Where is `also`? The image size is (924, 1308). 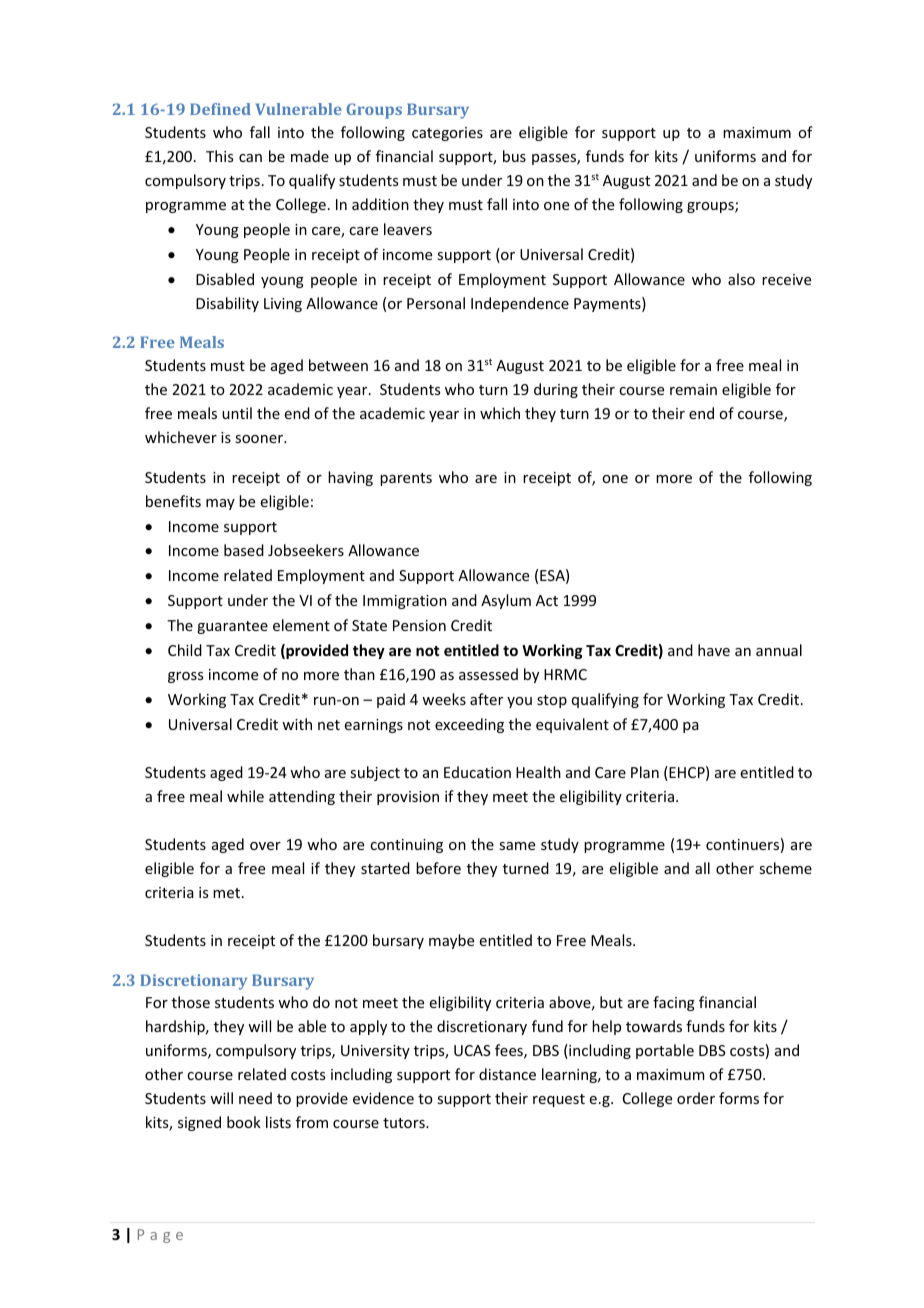 also is located at coordinates (741, 279).
